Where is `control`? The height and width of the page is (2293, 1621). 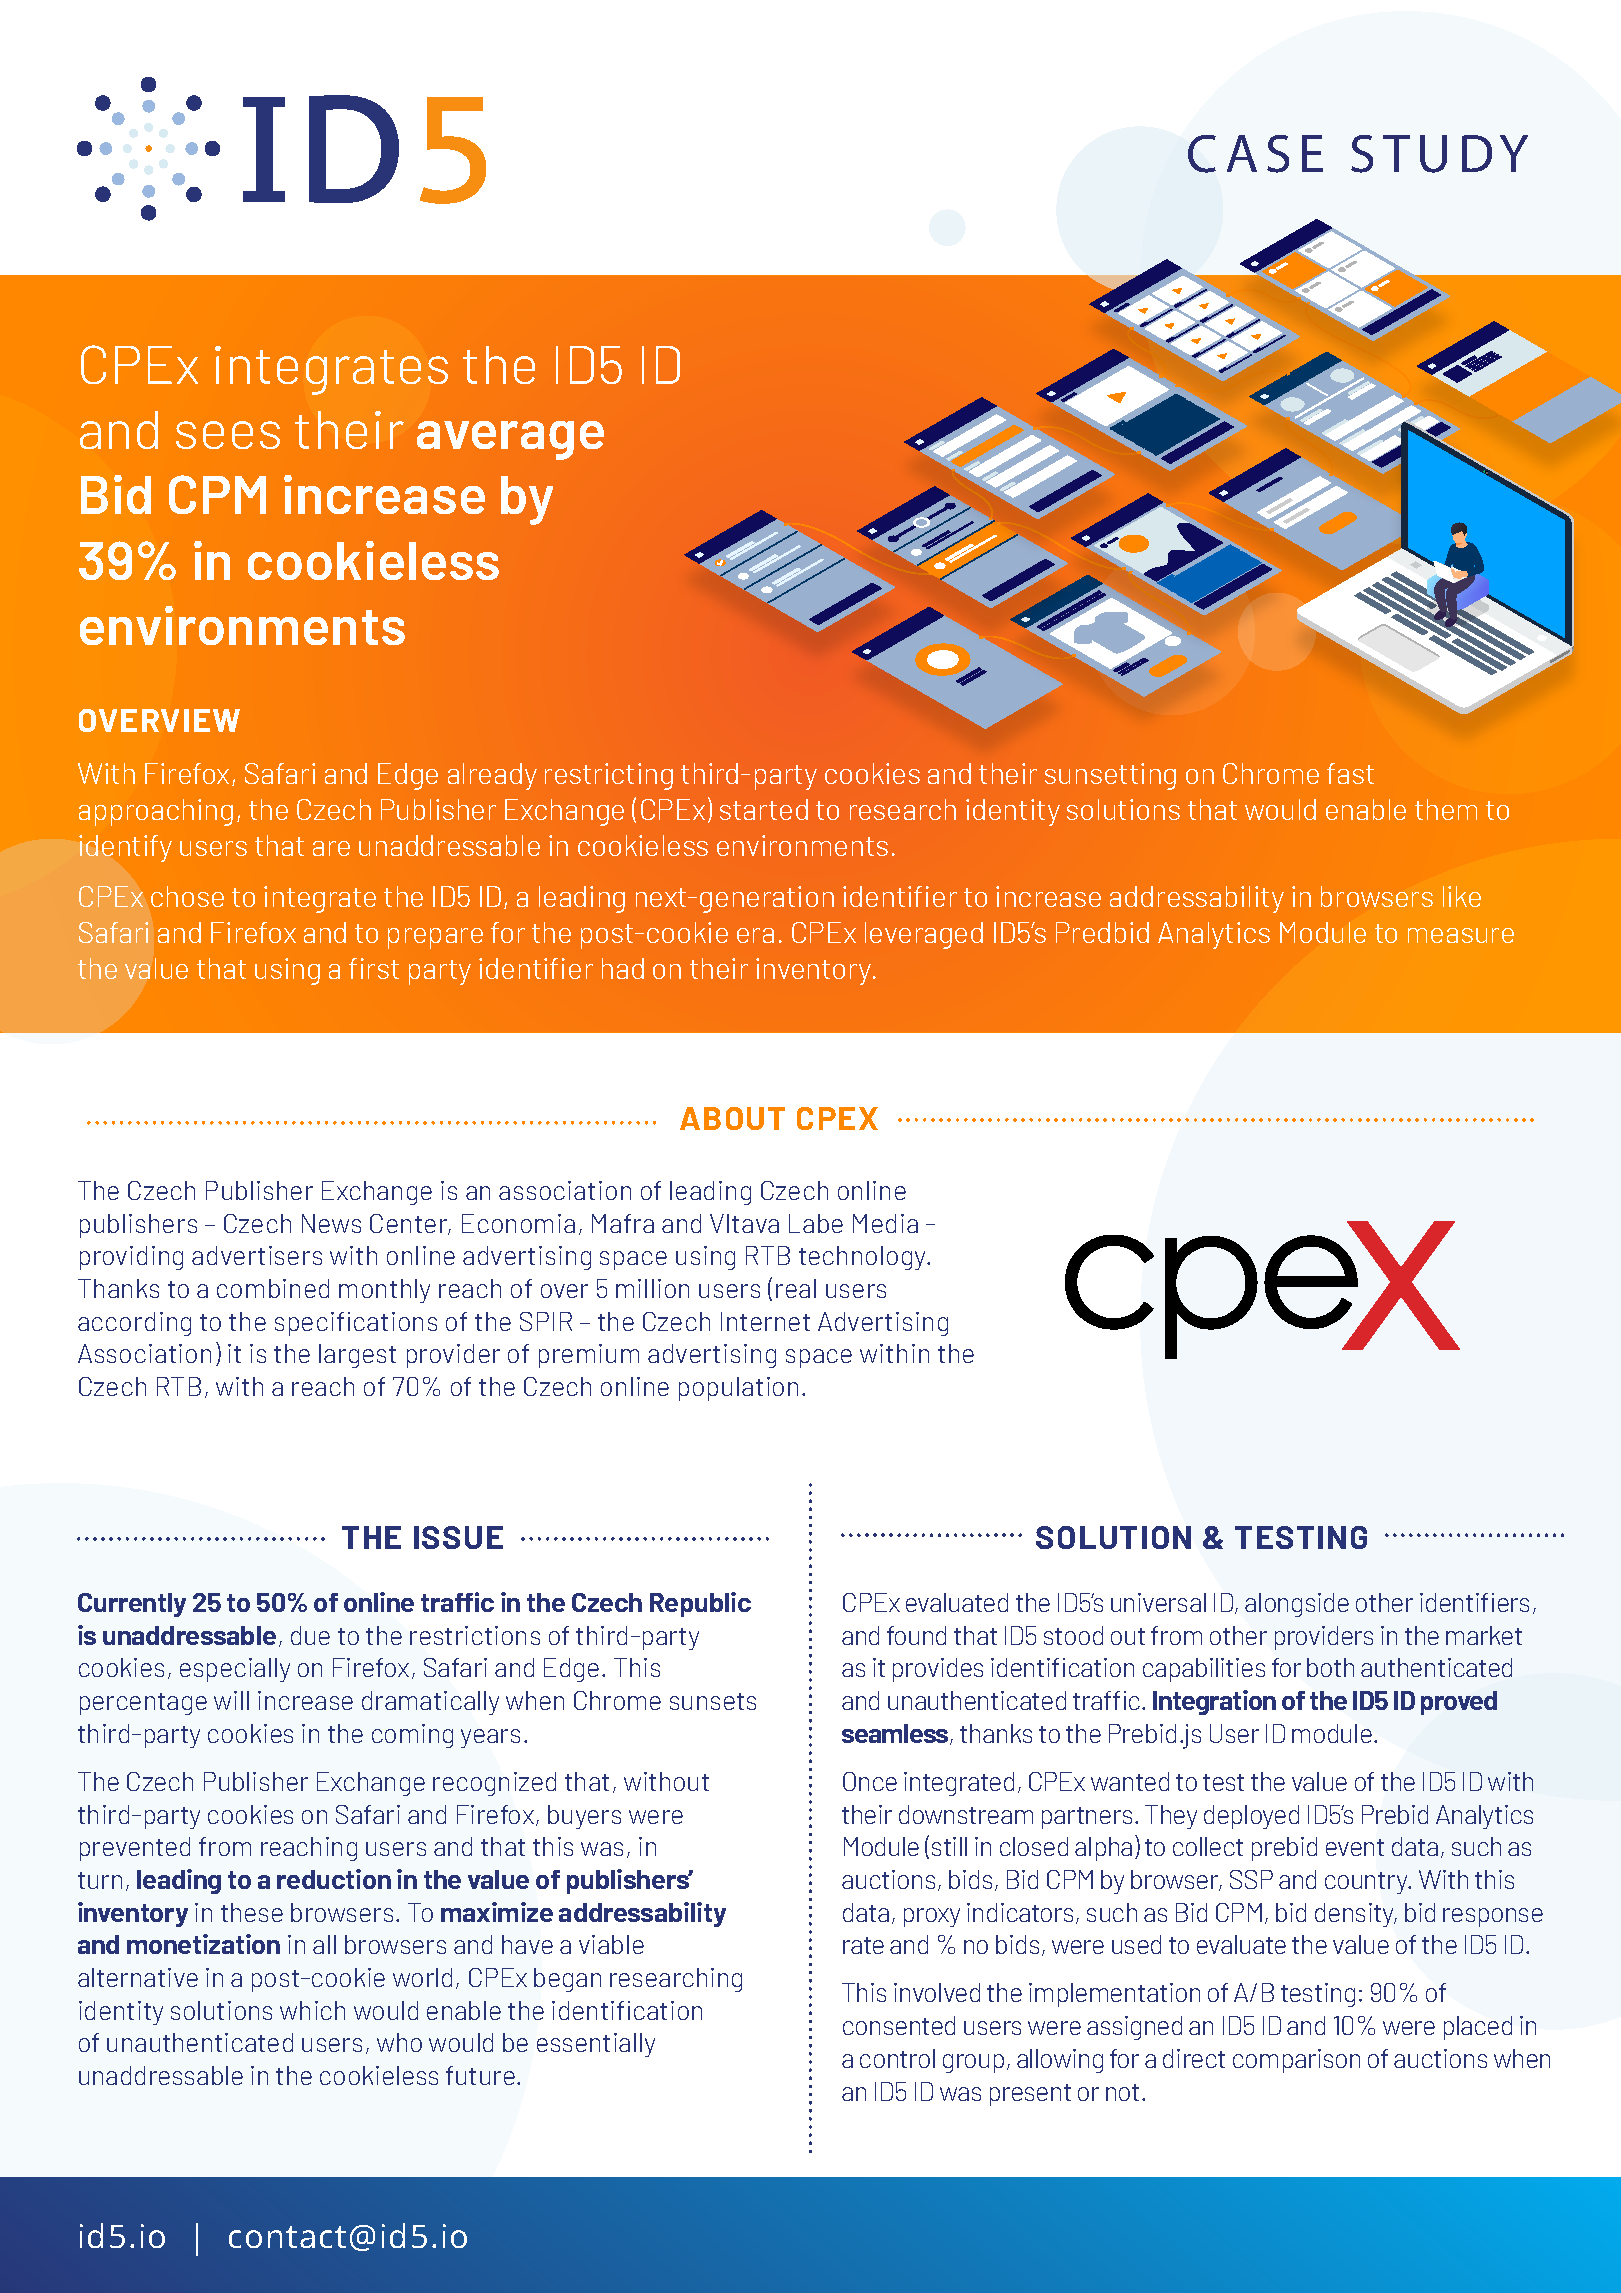 control is located at coordinates (897, 2058).
